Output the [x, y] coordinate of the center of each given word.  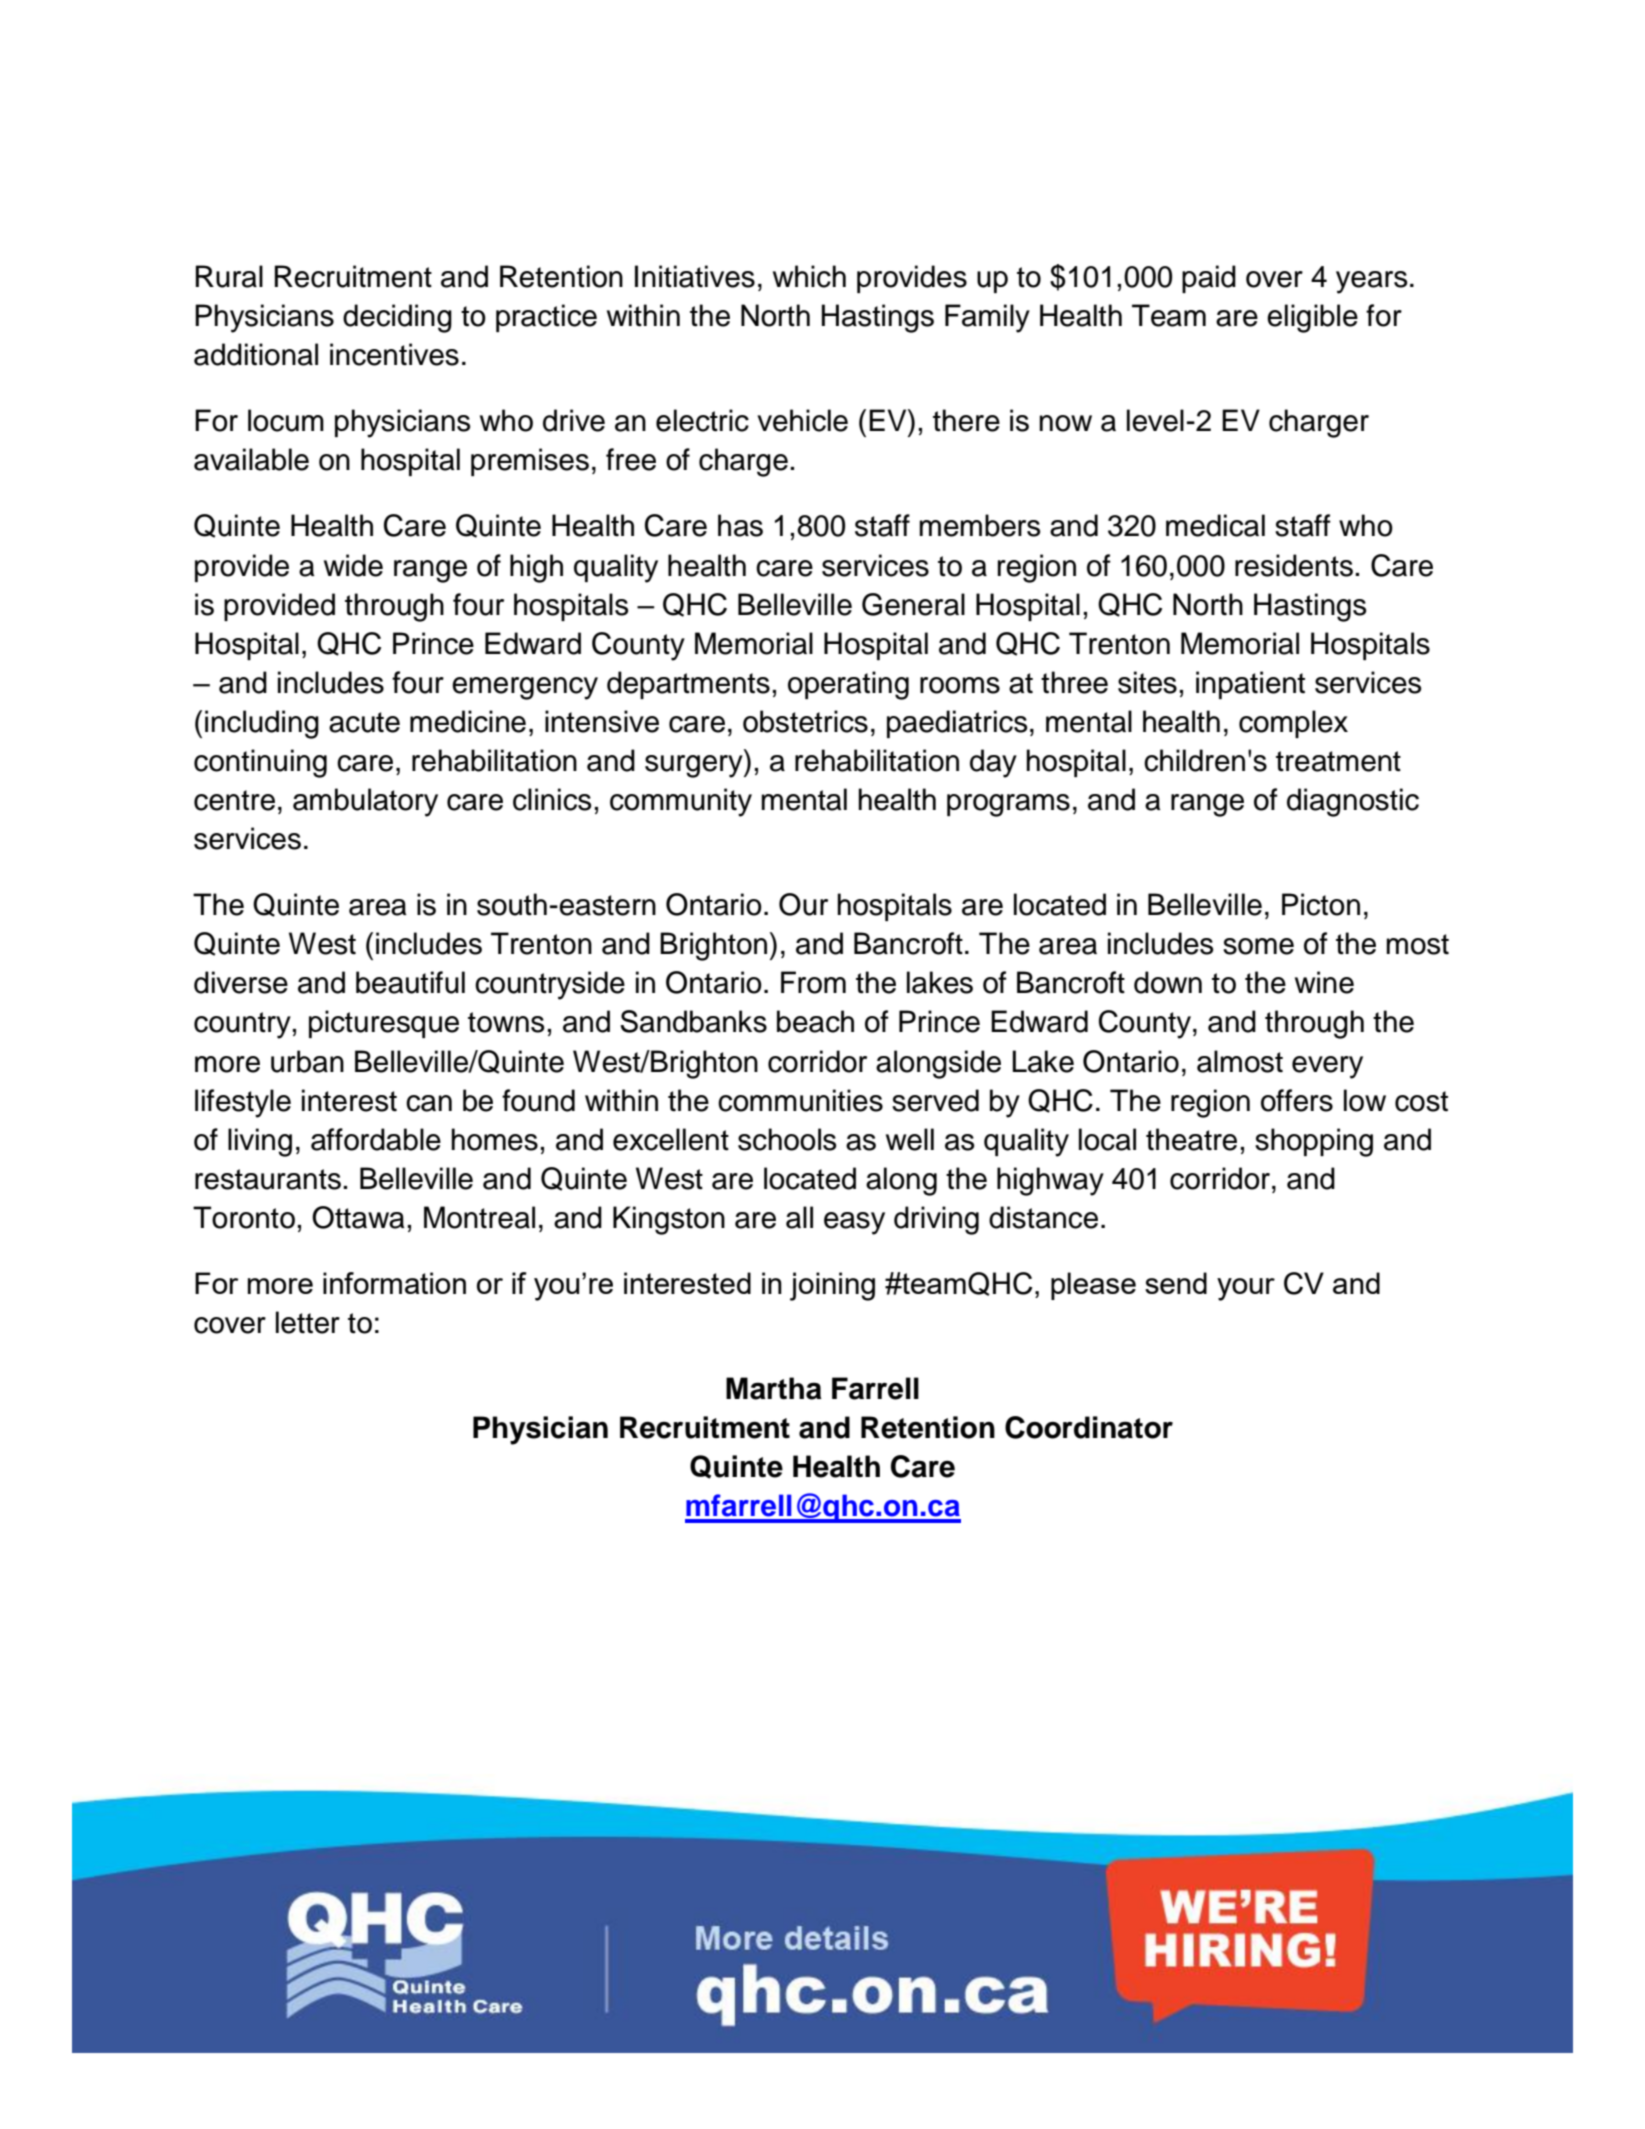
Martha [774, 1388]
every [1327, 1067]
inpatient [1250, 685]
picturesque [384, 1024]
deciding [397, 318]
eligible [1312, 318]
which [809, 276]
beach [815, 1021]
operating [848, 685]
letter [308, 1322]
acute [364, 722]
